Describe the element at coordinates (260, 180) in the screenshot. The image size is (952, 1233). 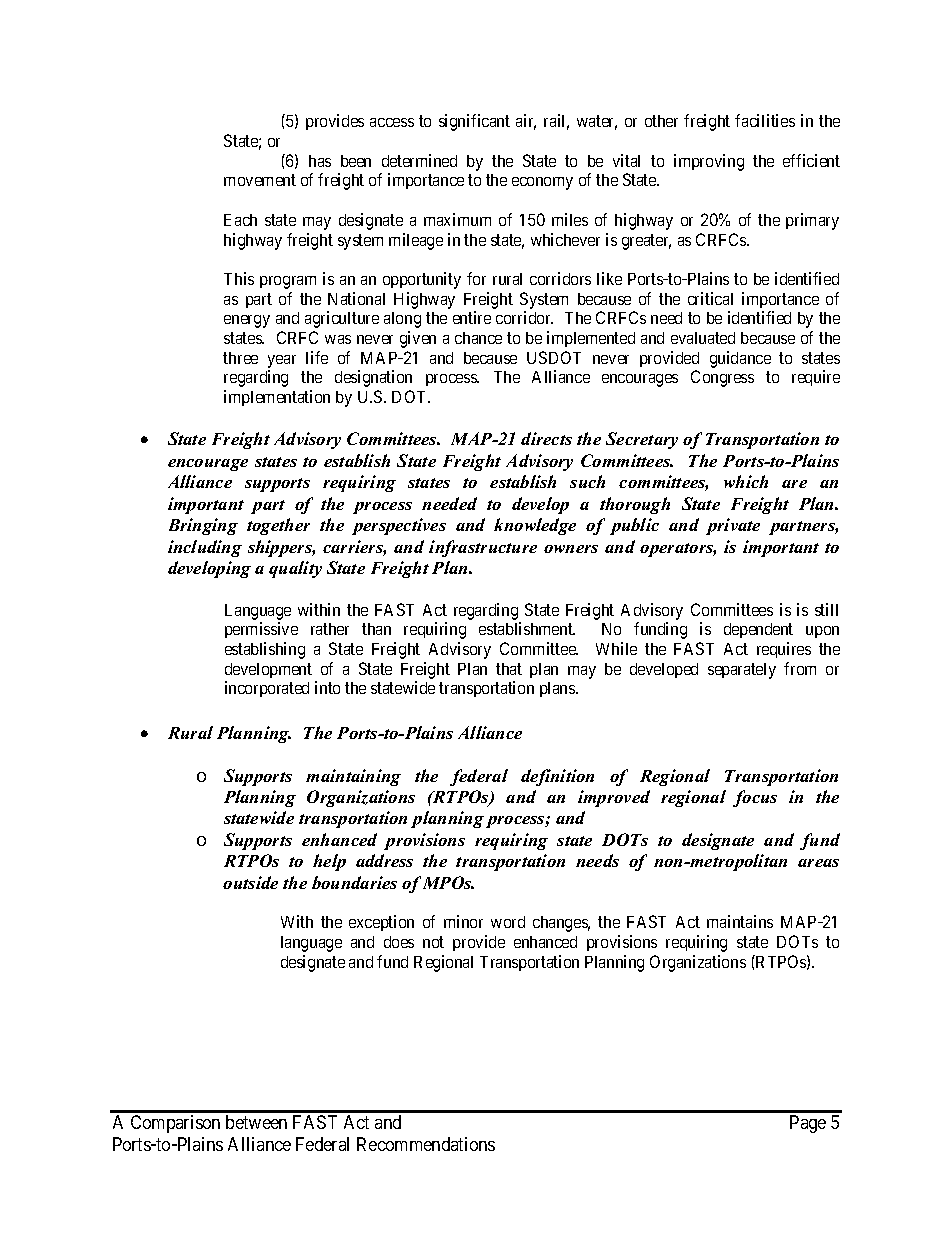
I see `movement` at that location.
